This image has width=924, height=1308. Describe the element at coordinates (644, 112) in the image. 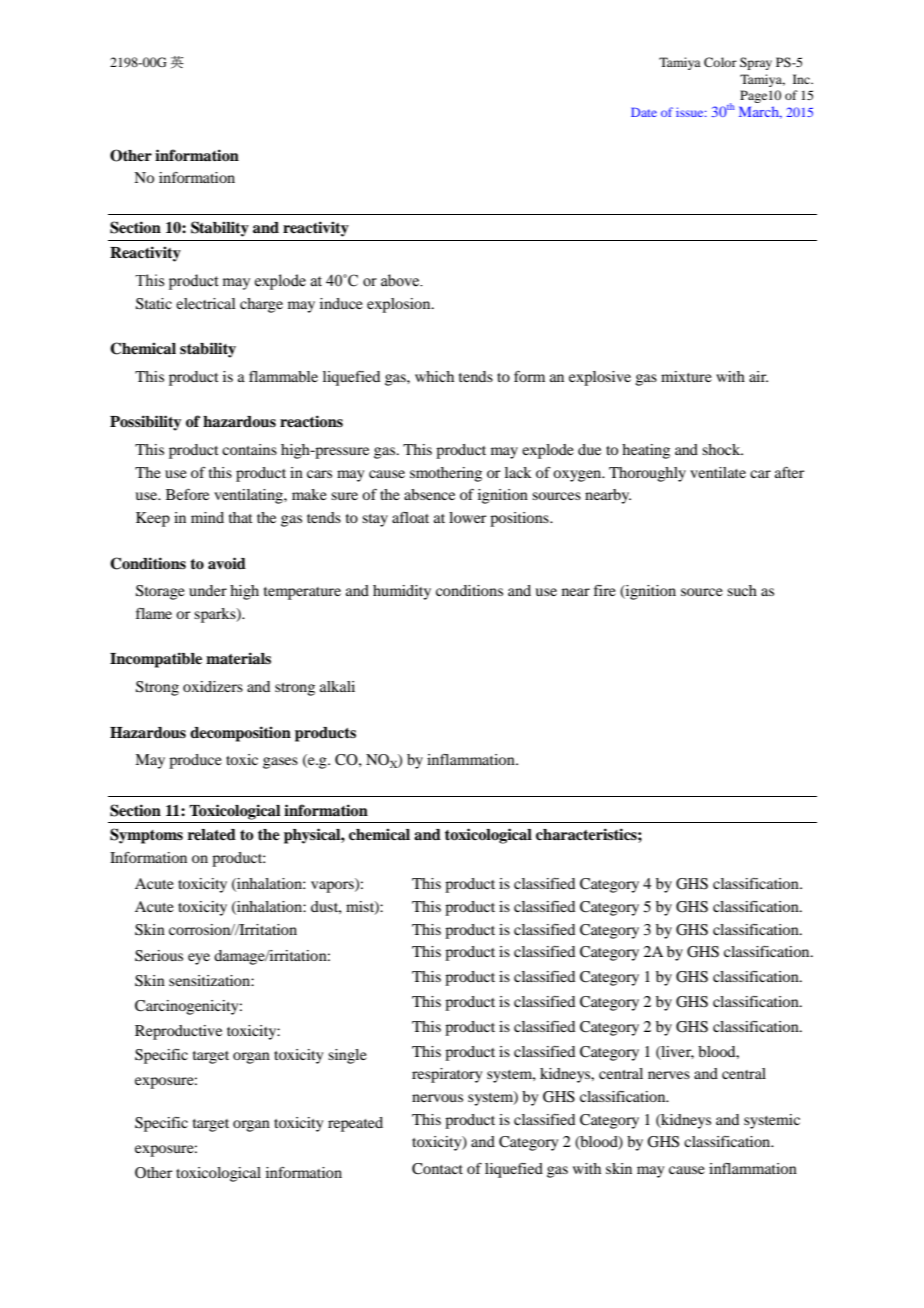

I see `Date` at that location.
